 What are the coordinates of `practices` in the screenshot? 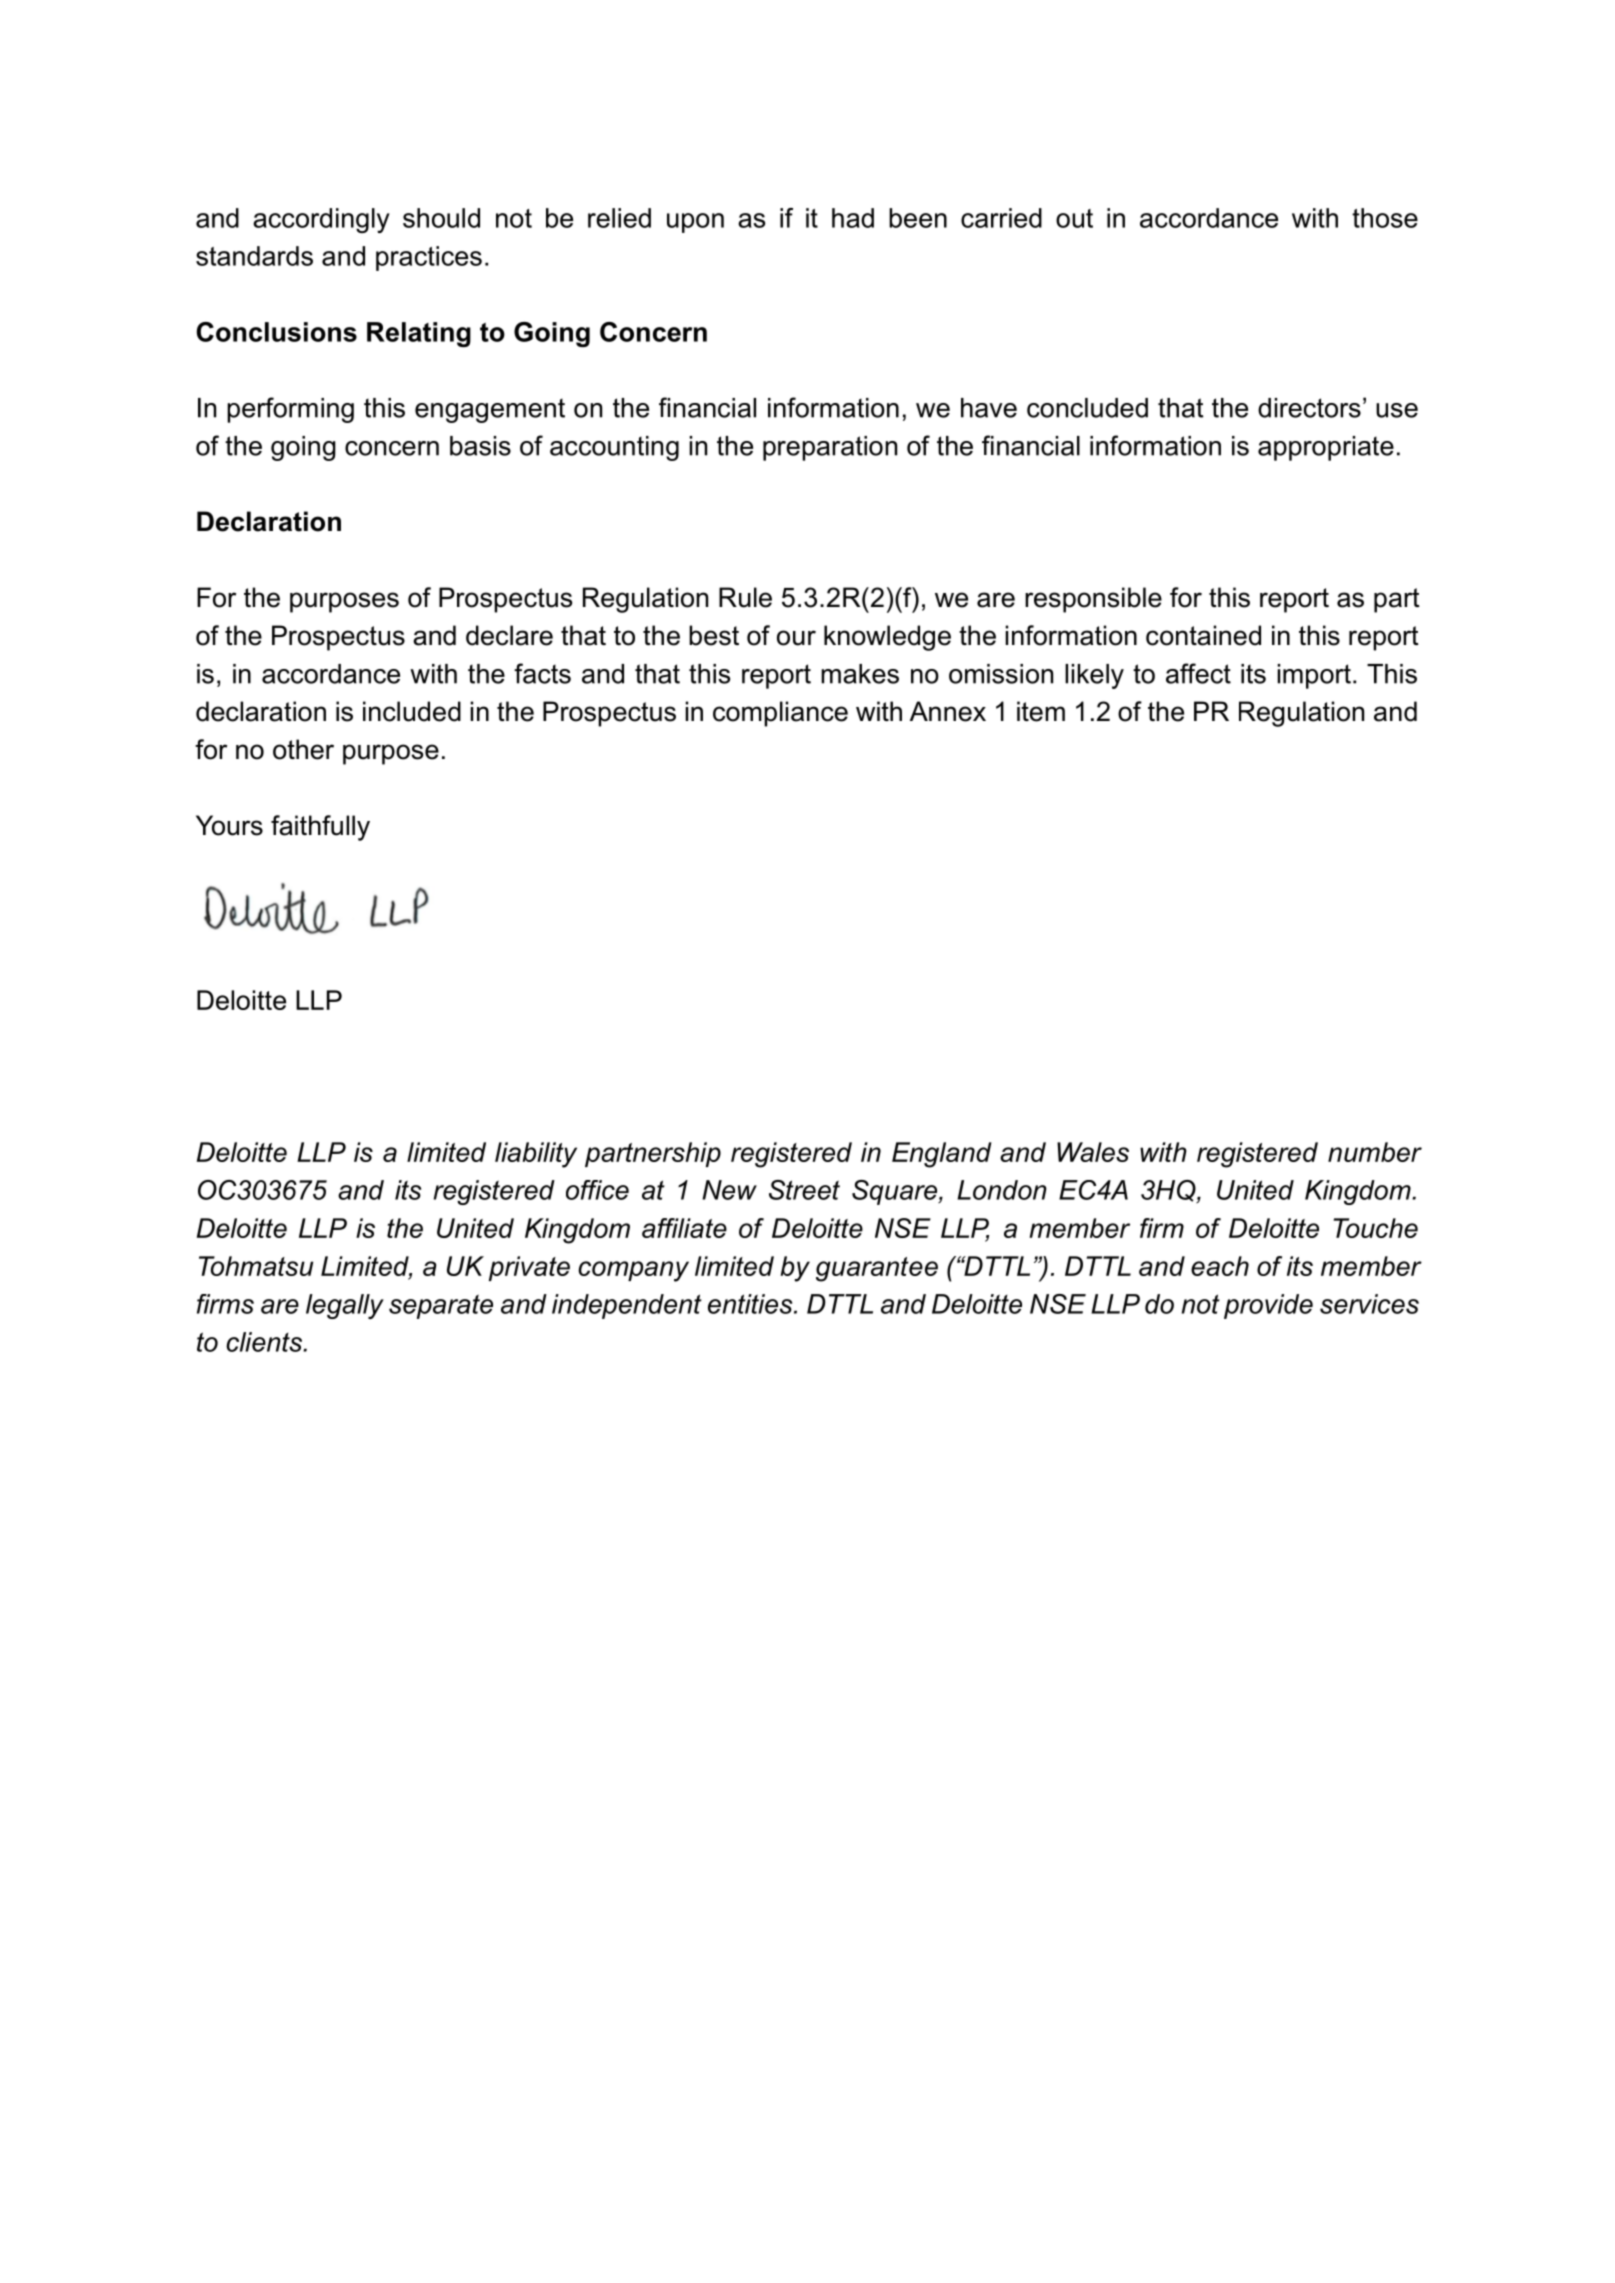 It's located at (429, 258).
